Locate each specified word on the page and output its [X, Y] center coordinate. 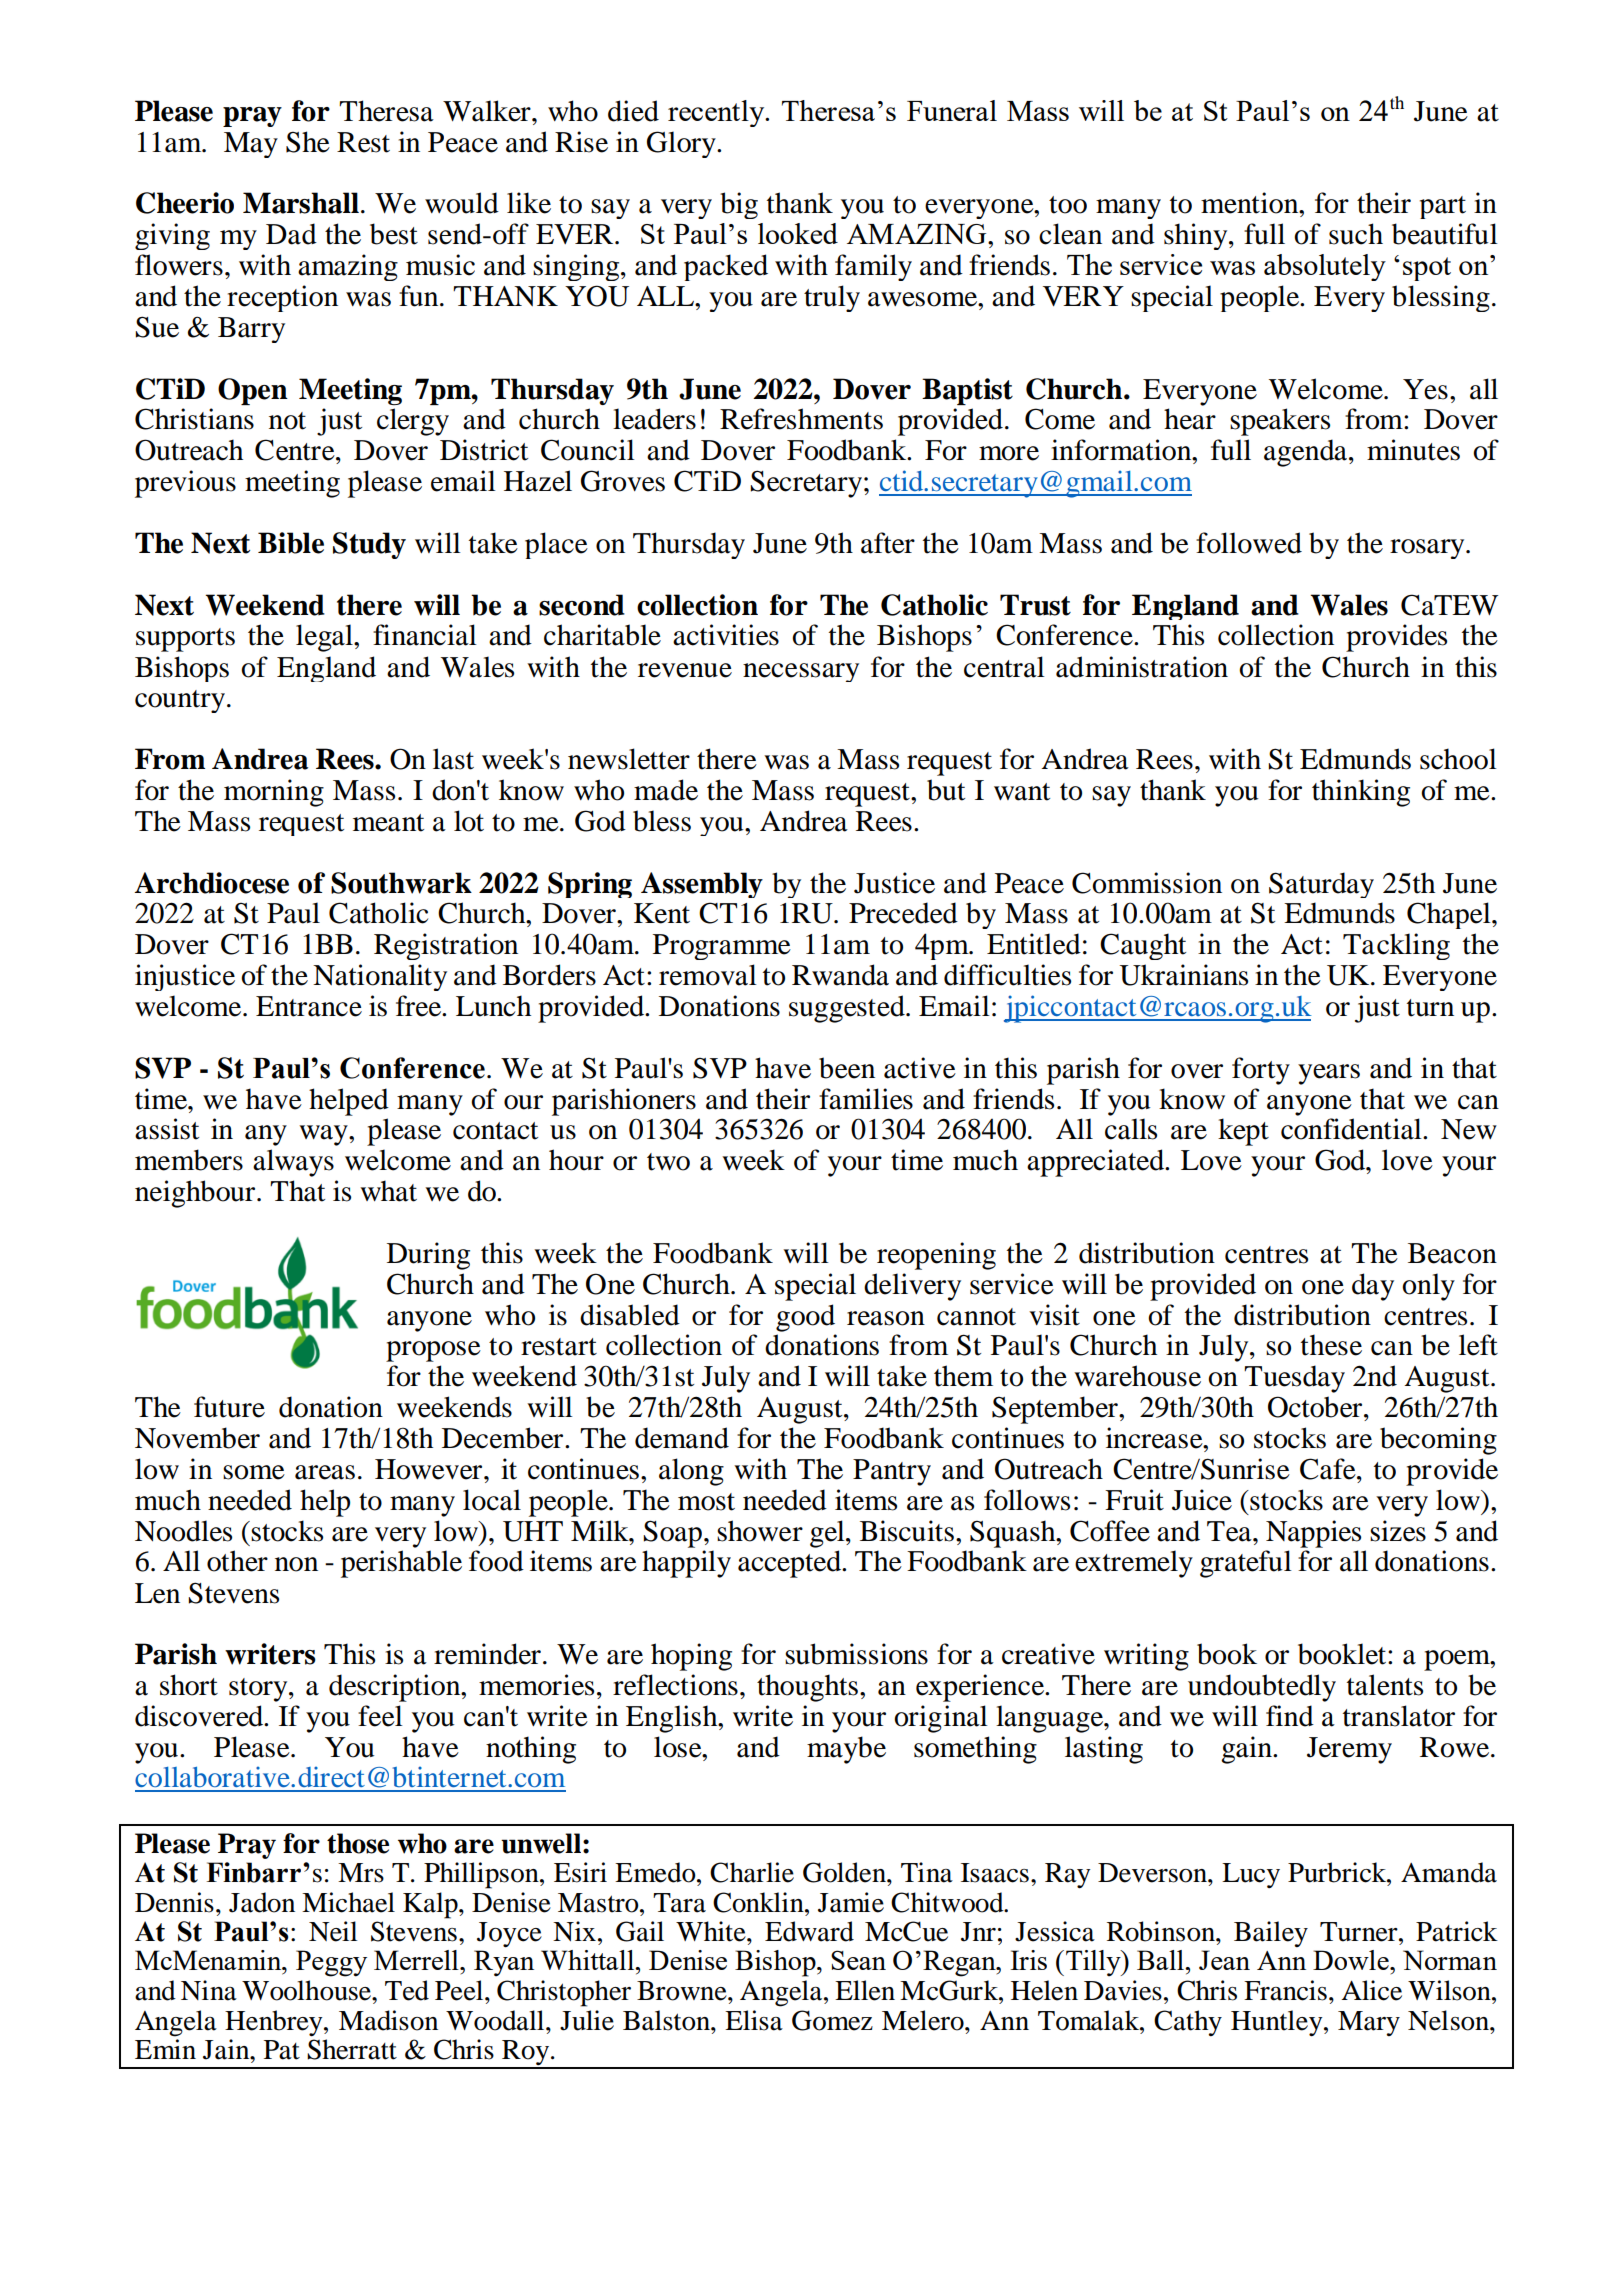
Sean [858, 1960]
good [805, 1318]
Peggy [331, 1963]
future [229, 1407]
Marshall [301, 203]
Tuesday [1294, 1379]
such [1356, 234]
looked [798, 233]
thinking [1361, 793]
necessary [801, 672]
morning [274, 793]
